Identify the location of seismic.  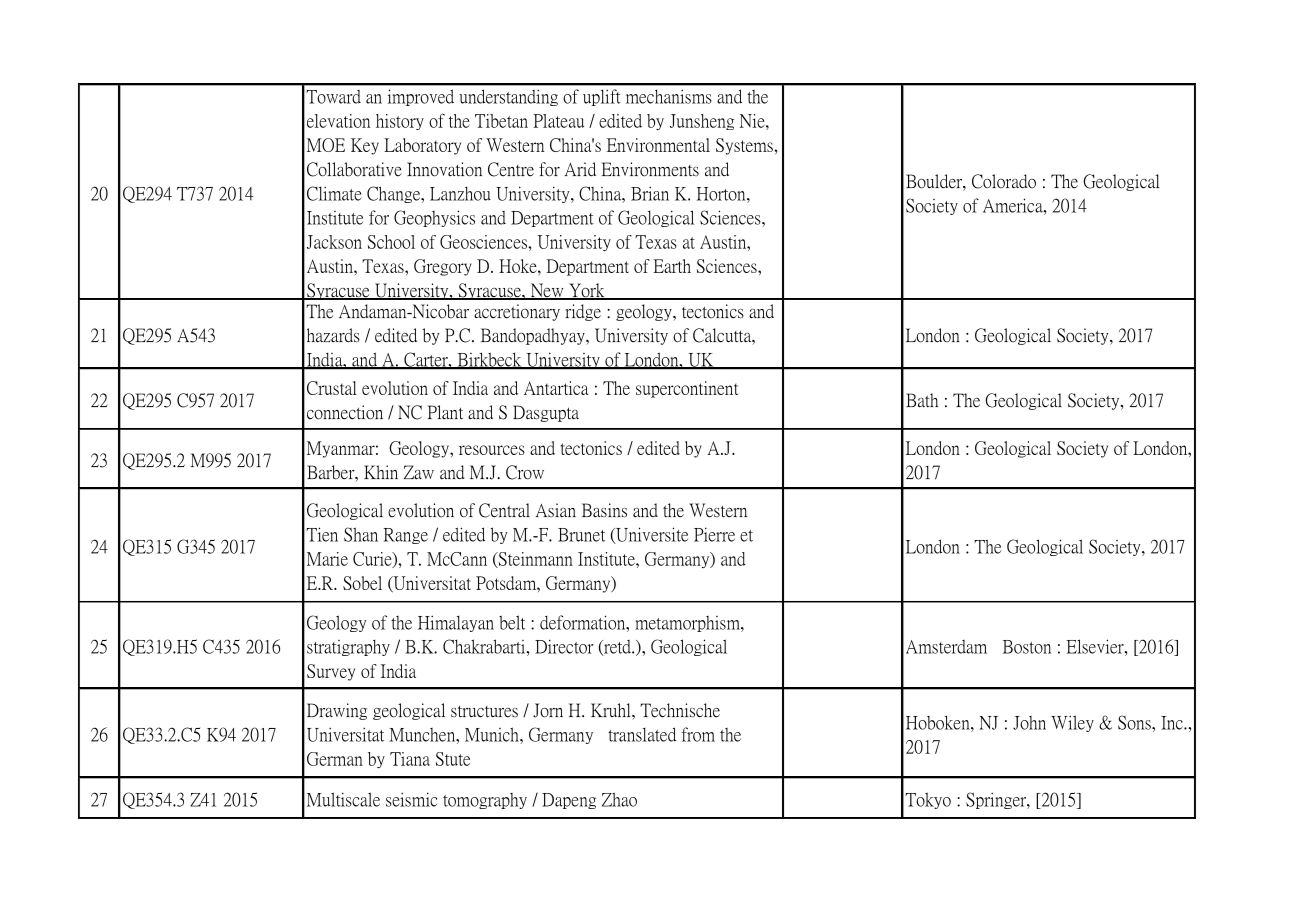
(411, 799).
